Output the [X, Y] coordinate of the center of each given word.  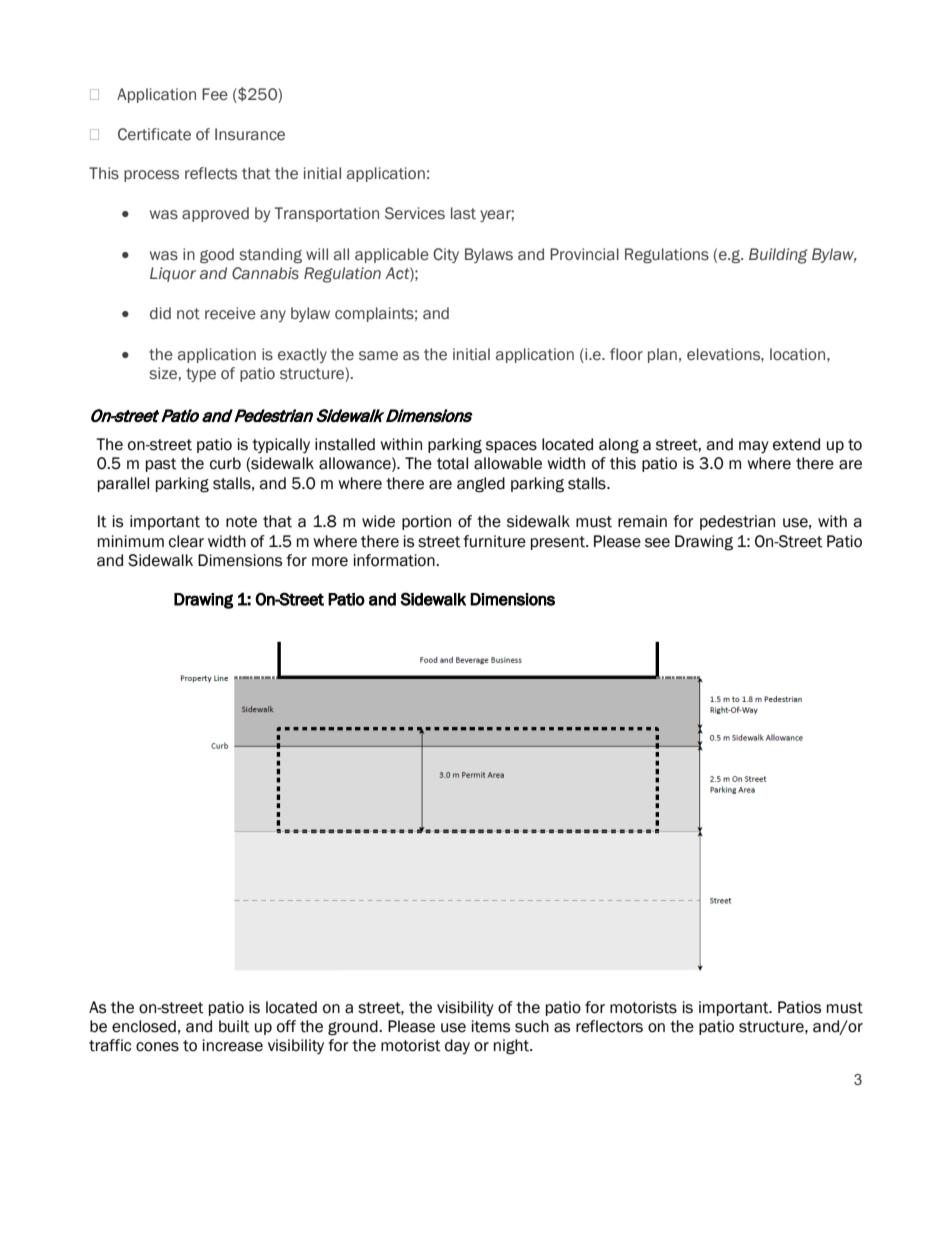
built [234, 1026]
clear [186, 541]
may [754, 447]
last [463, 213]
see [657, 543]
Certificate [154, 134]
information [395, 560]
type [201, 375]
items [491, 1026]
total [452, 463]
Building [778, 256]
